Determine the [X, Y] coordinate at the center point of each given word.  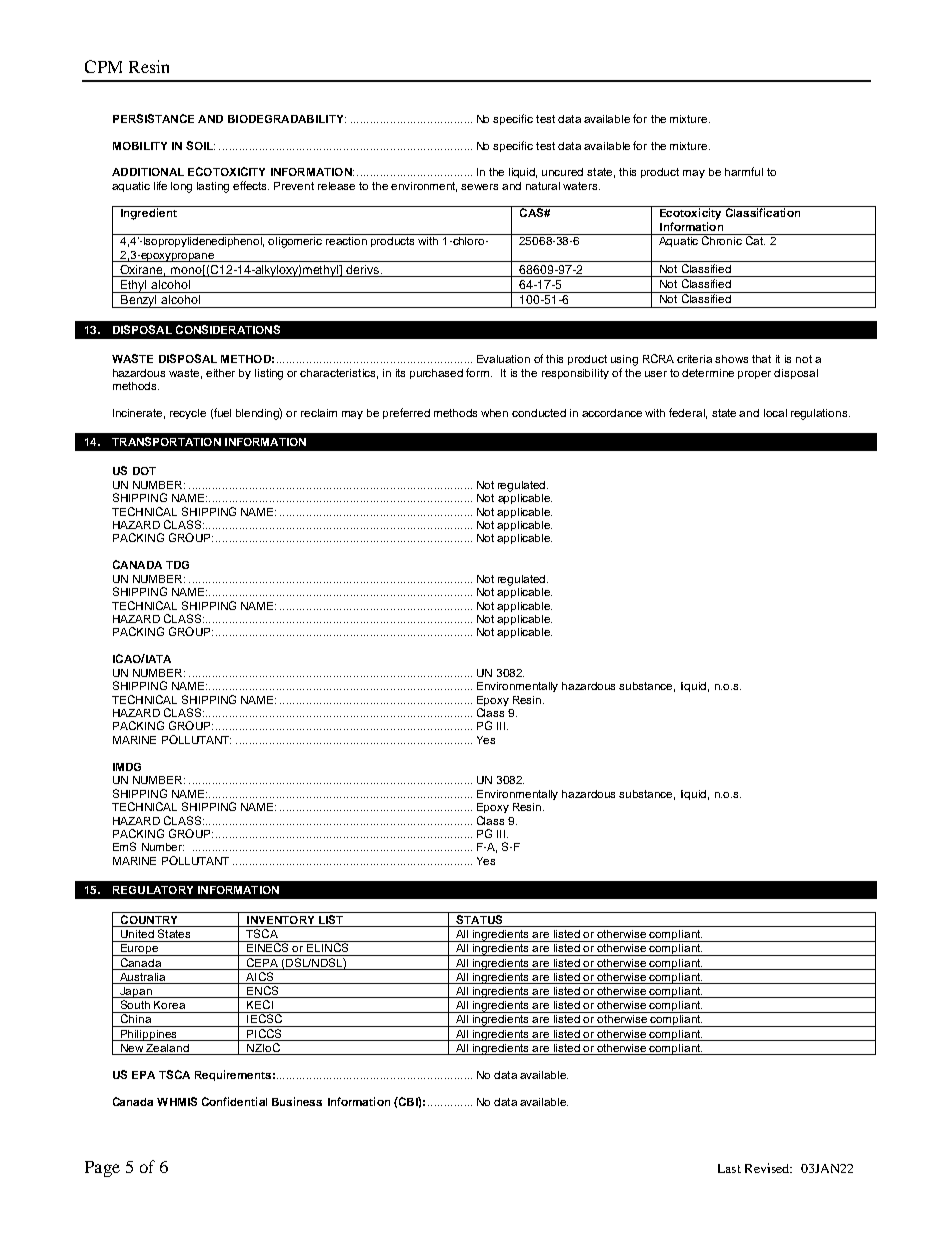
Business [297, 1101]
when [494, 413]
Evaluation [503, 359]
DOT [144, 471]
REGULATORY [153, 890]
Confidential [234, 1101]
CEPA [262, 961]
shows [731, 359]
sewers [479, 187]
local [775, 413]
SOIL [200, 145]
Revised [768, 1168]
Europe [139, 948]
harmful [744, 171]
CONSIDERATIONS [228, 329]
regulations [820, 414]
